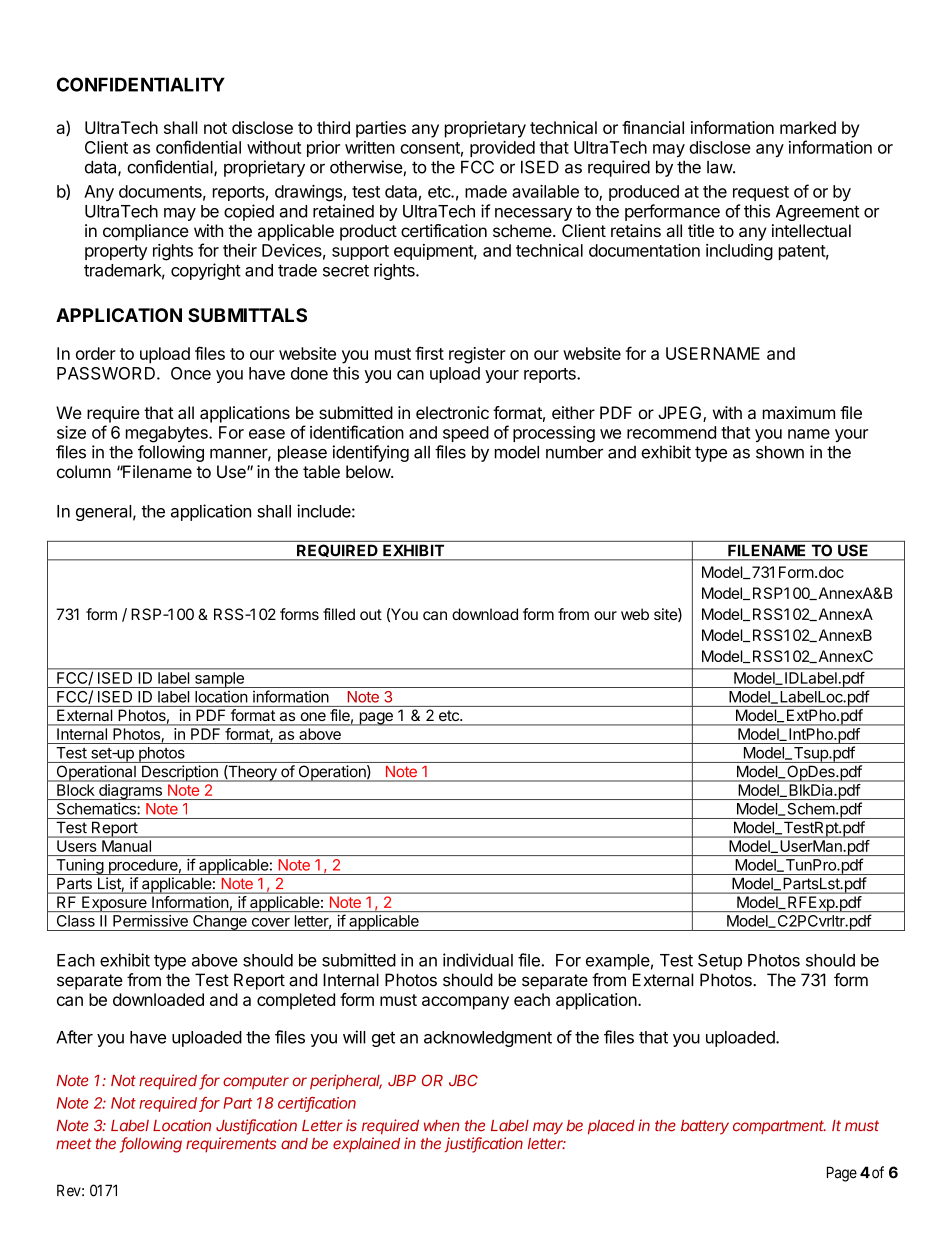  I want to click on provided, so click(502, 149).
